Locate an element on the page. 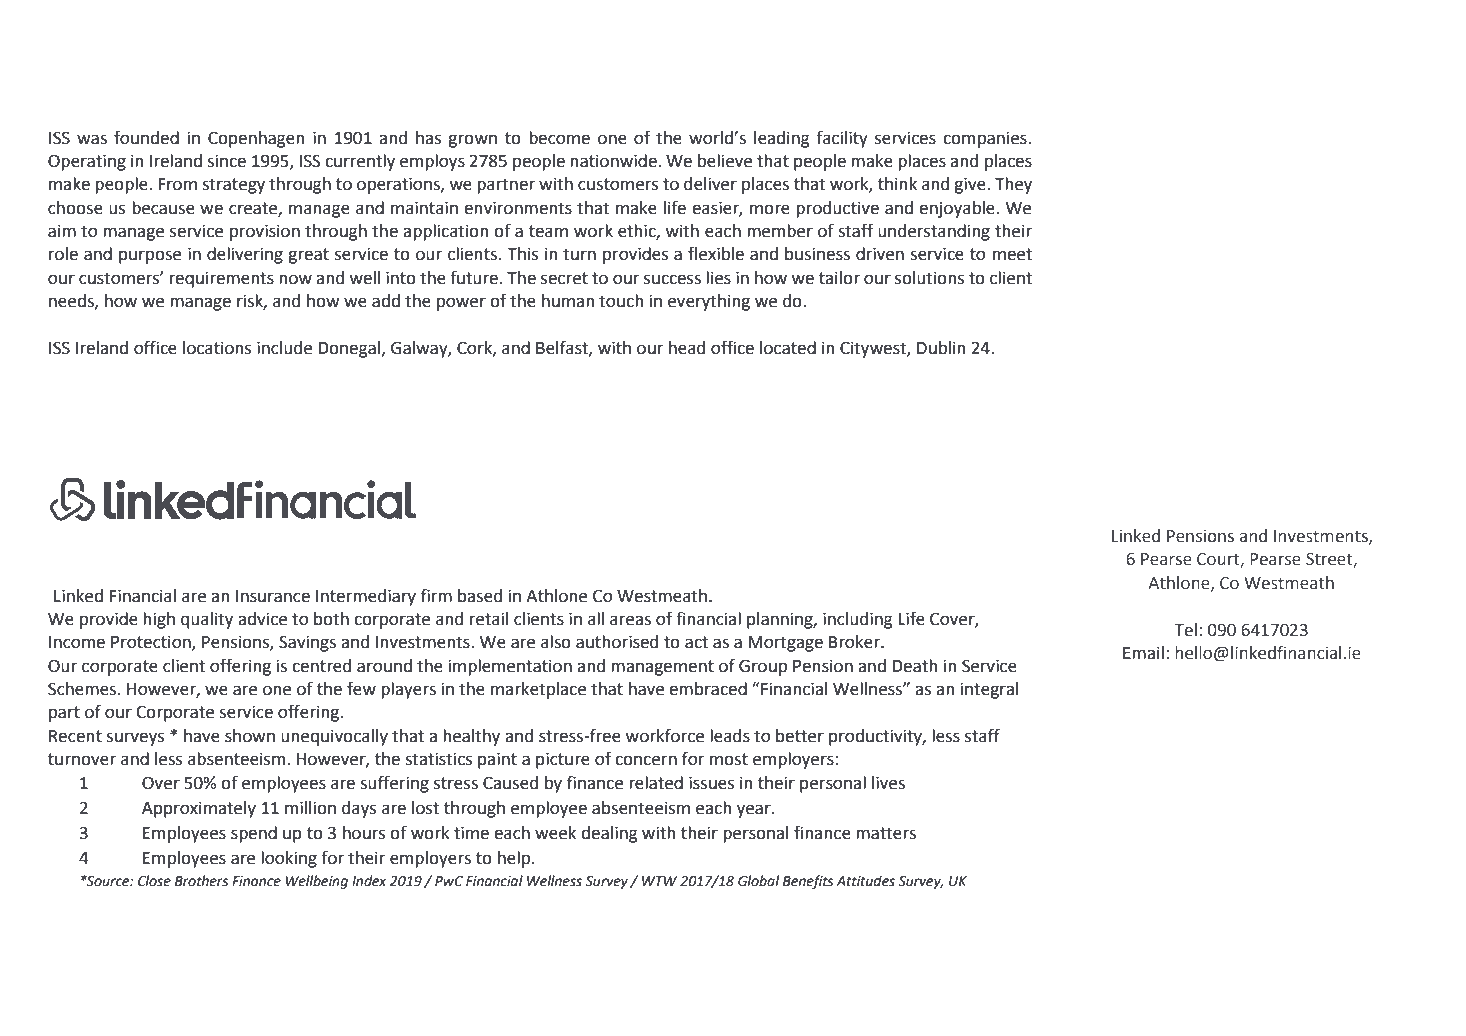 This image has width=1466, height=1036. companies is located at coordinates (986, 139).
